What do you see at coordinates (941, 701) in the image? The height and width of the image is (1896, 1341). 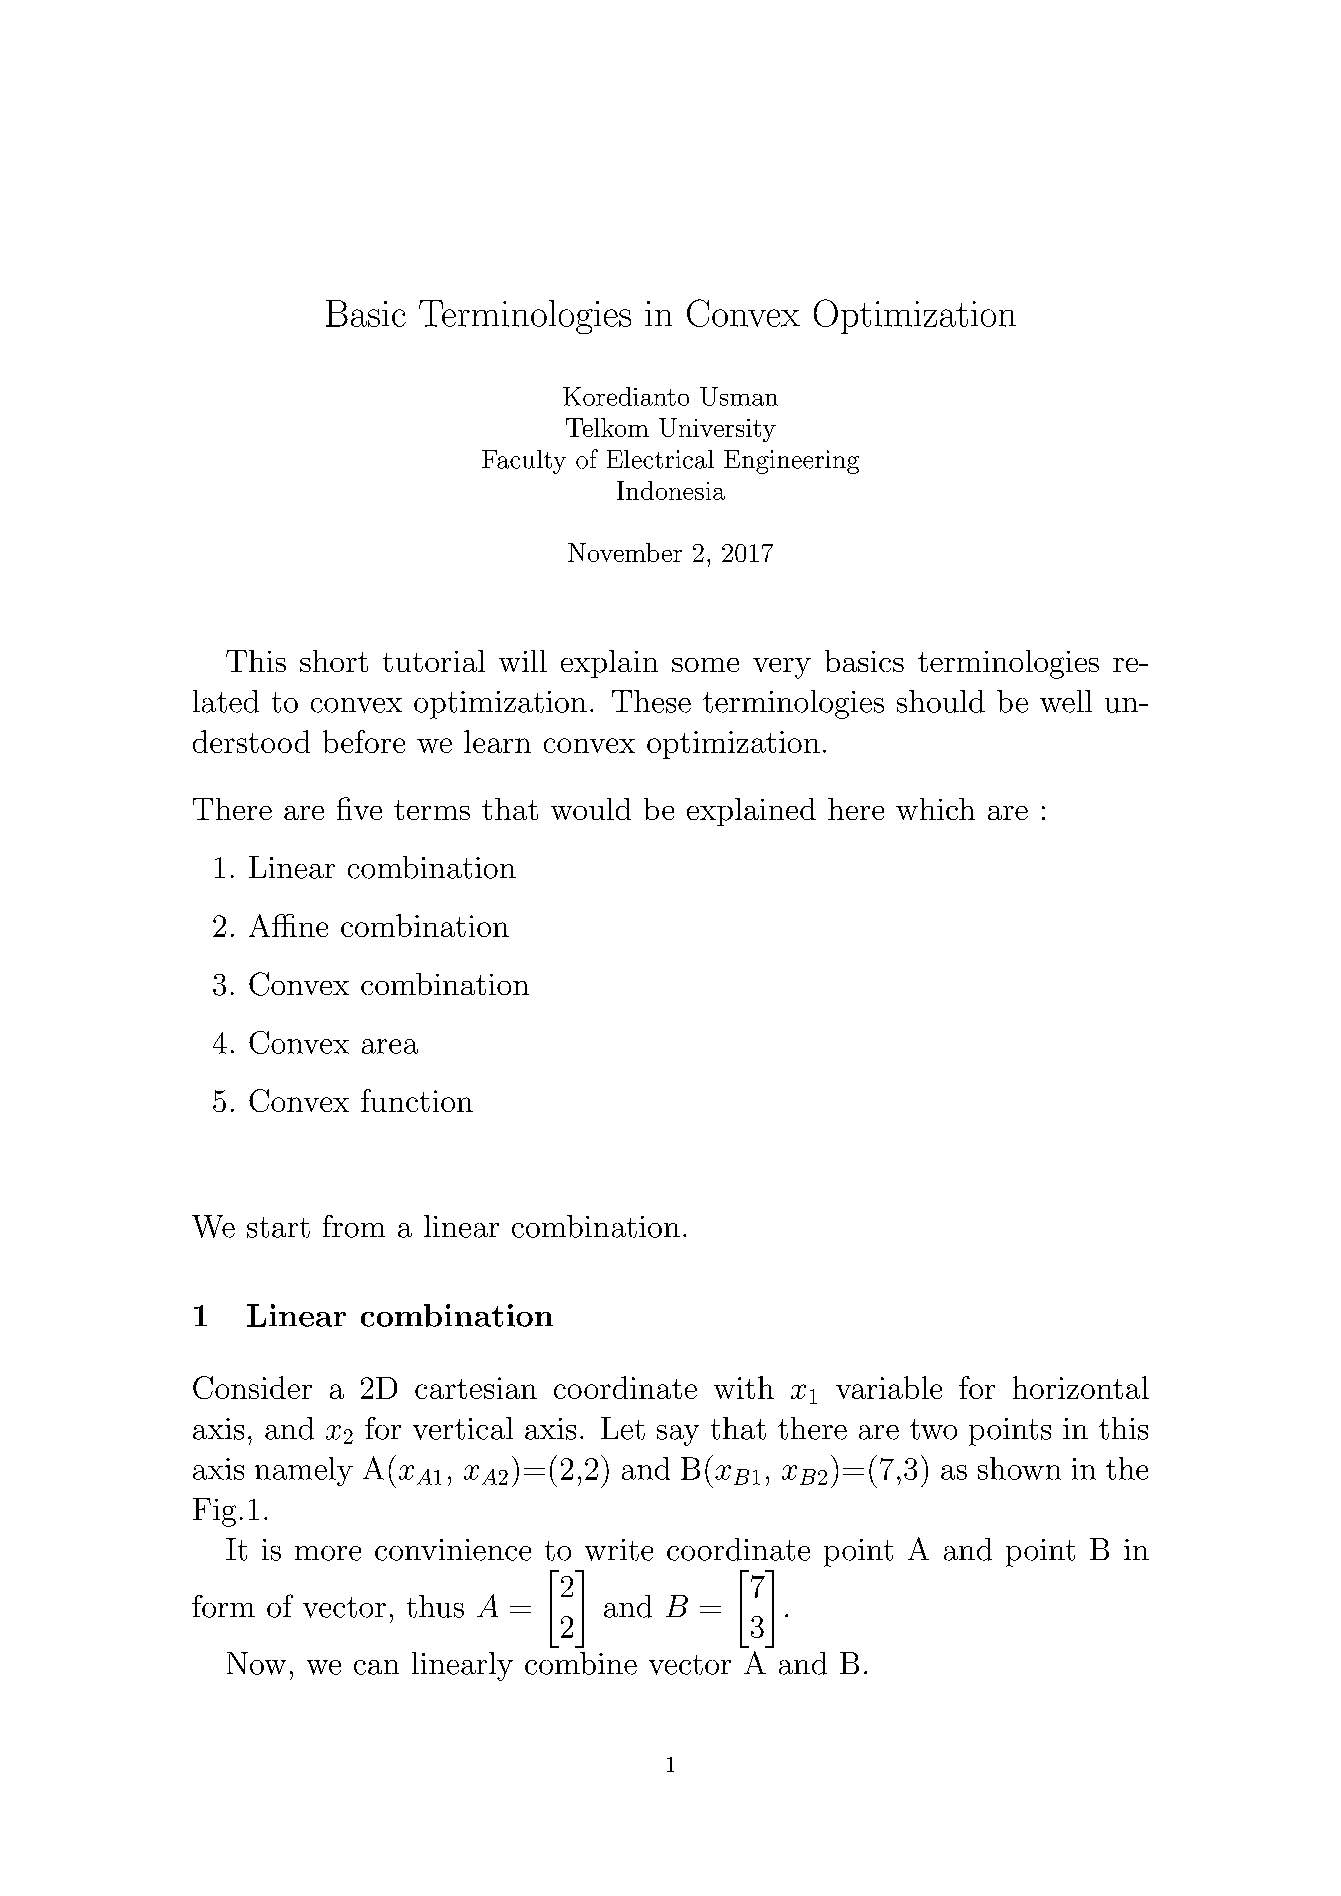 I see `should` at bounding box center [941, 701].
